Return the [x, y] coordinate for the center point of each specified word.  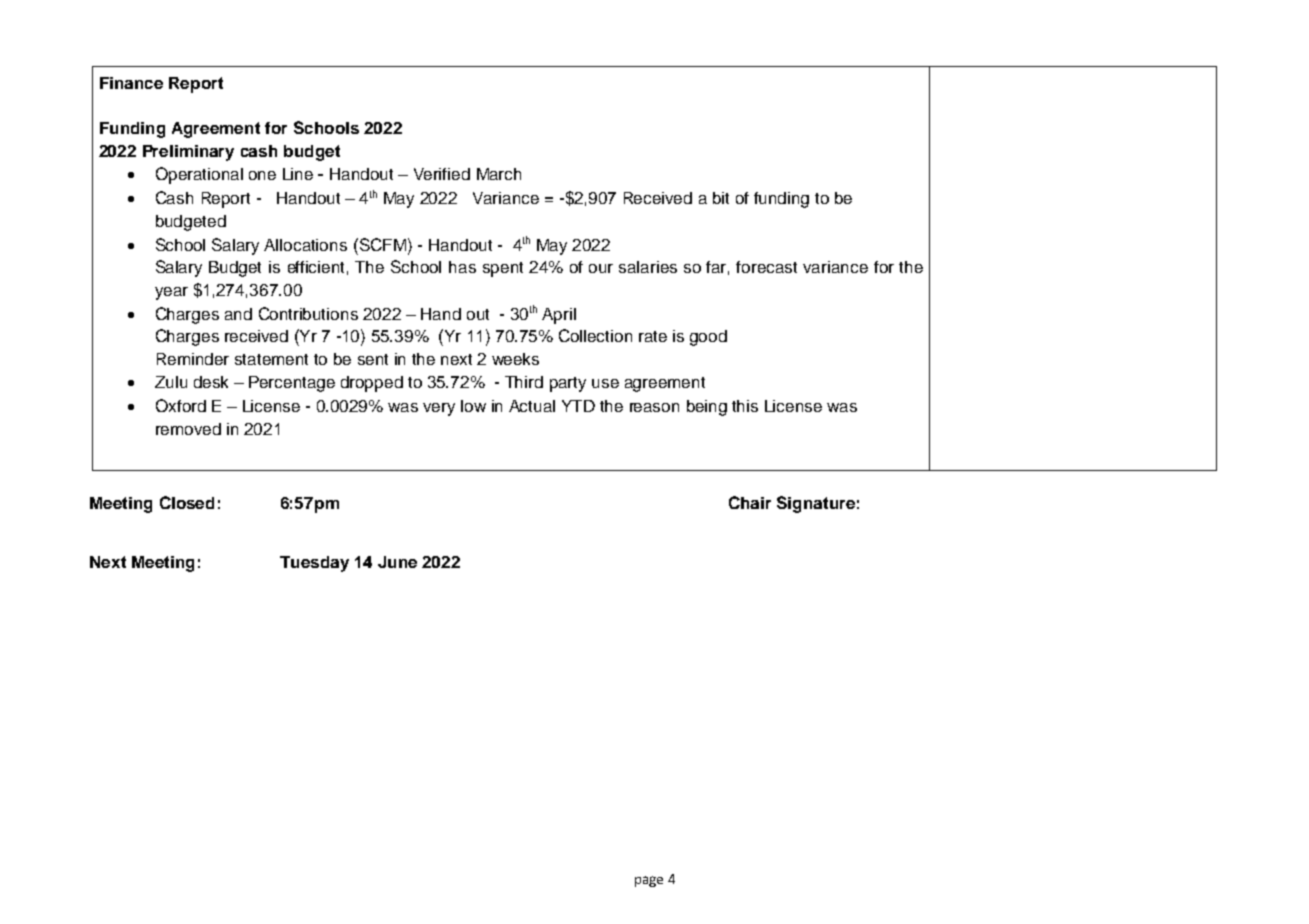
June [397, 562]
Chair [750, 502]
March [499, 174]
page [649, 881]
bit [721, 198]
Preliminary [188, 153]
